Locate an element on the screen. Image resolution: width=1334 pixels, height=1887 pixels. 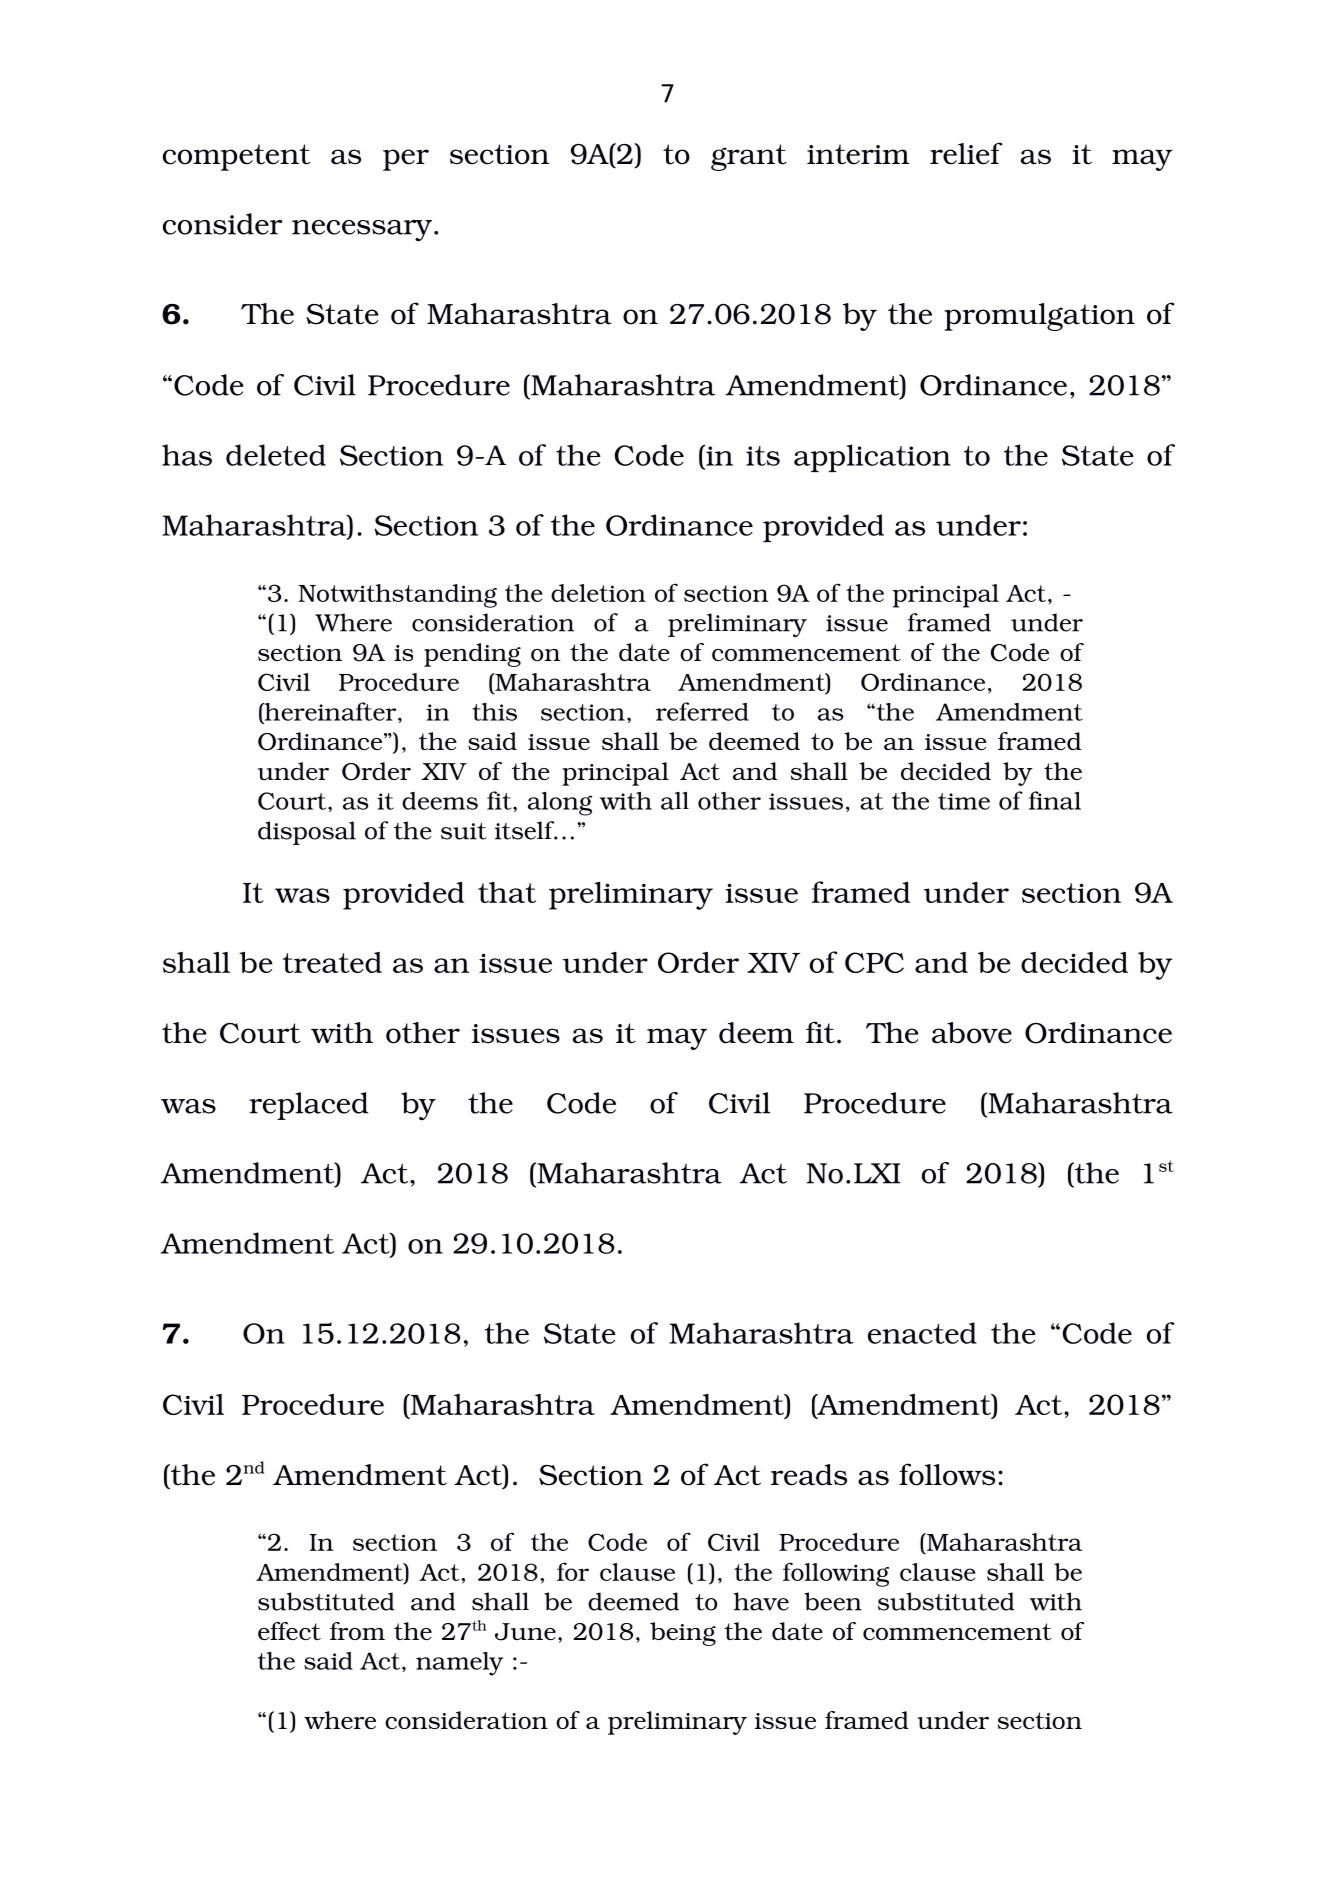
enacted is located at coordinates (922, 1333).
